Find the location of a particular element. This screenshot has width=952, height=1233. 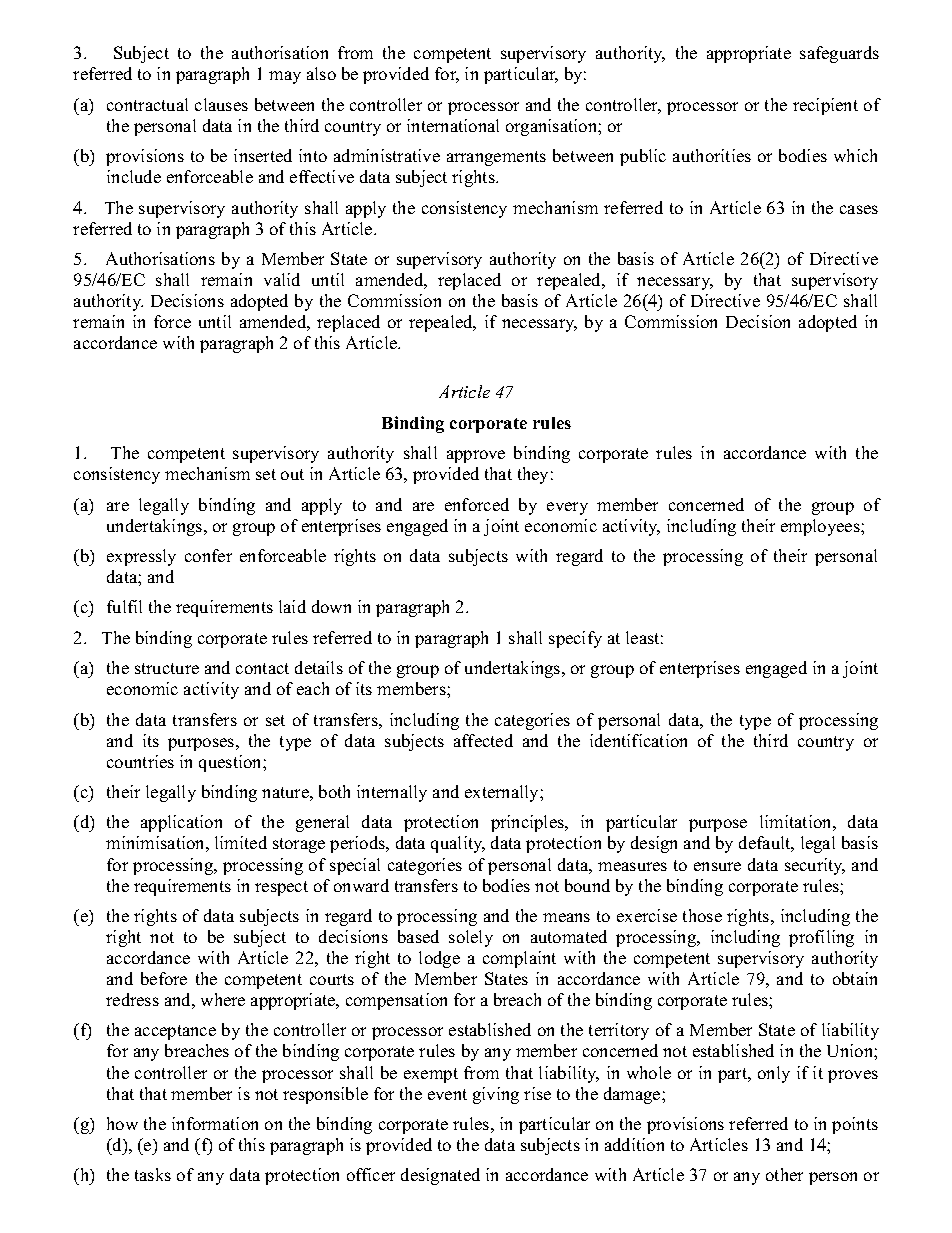

security is located at coordinates (815, 866).
